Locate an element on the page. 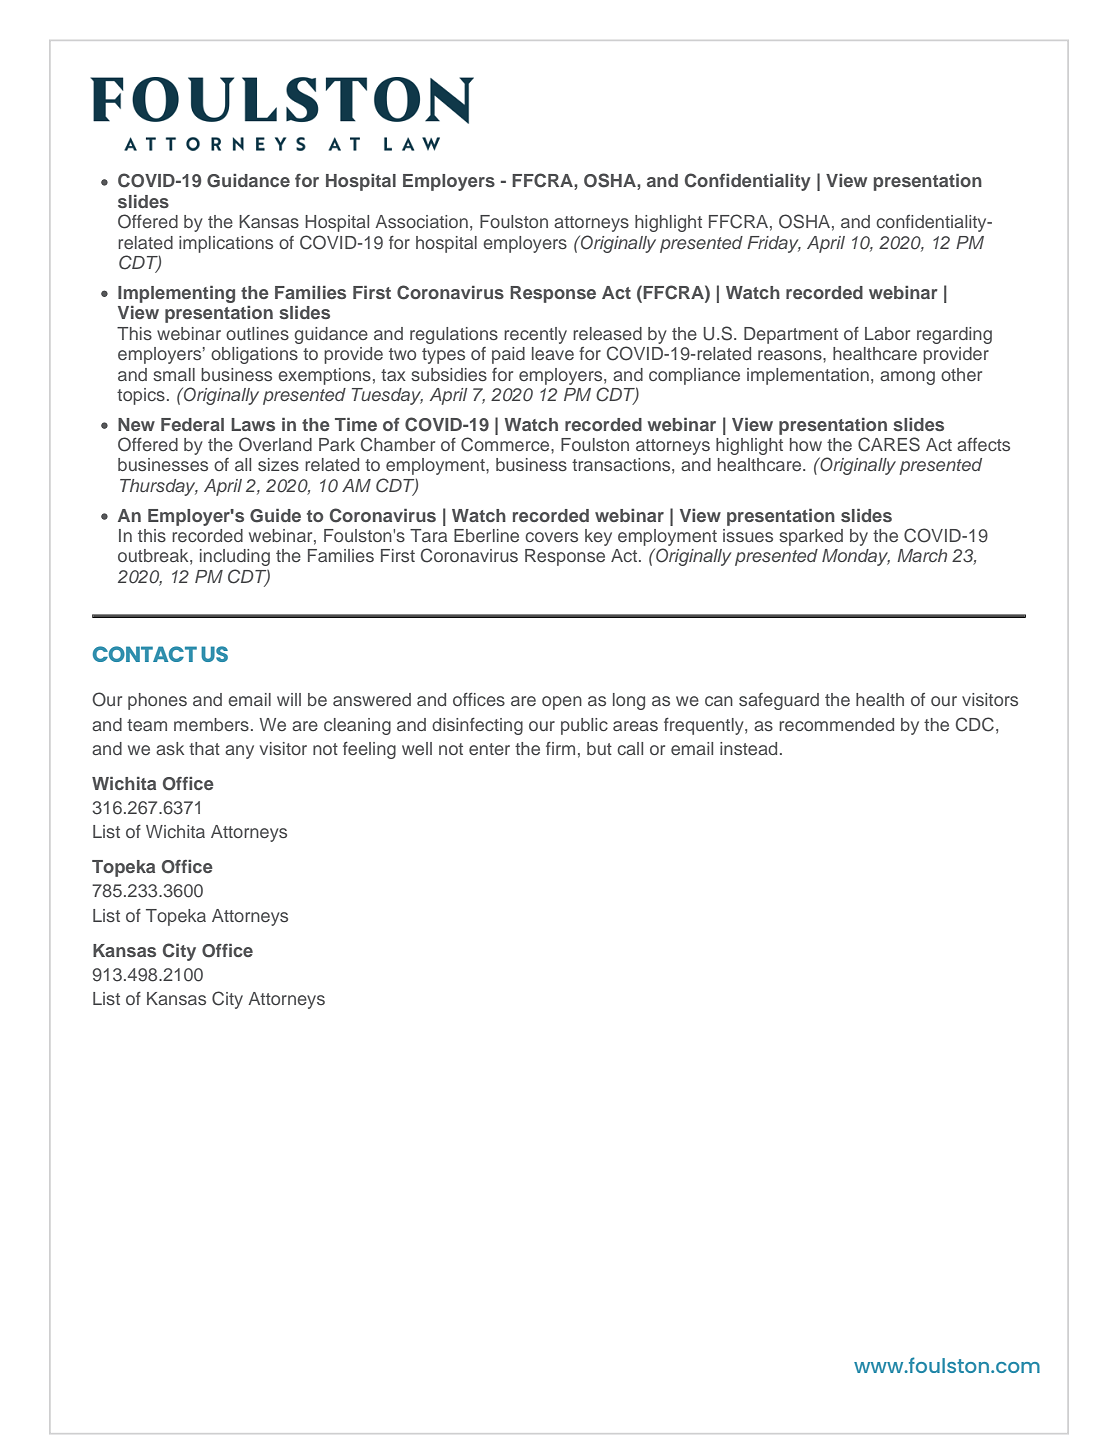  Commerce is located at coordinates (506, 444).
